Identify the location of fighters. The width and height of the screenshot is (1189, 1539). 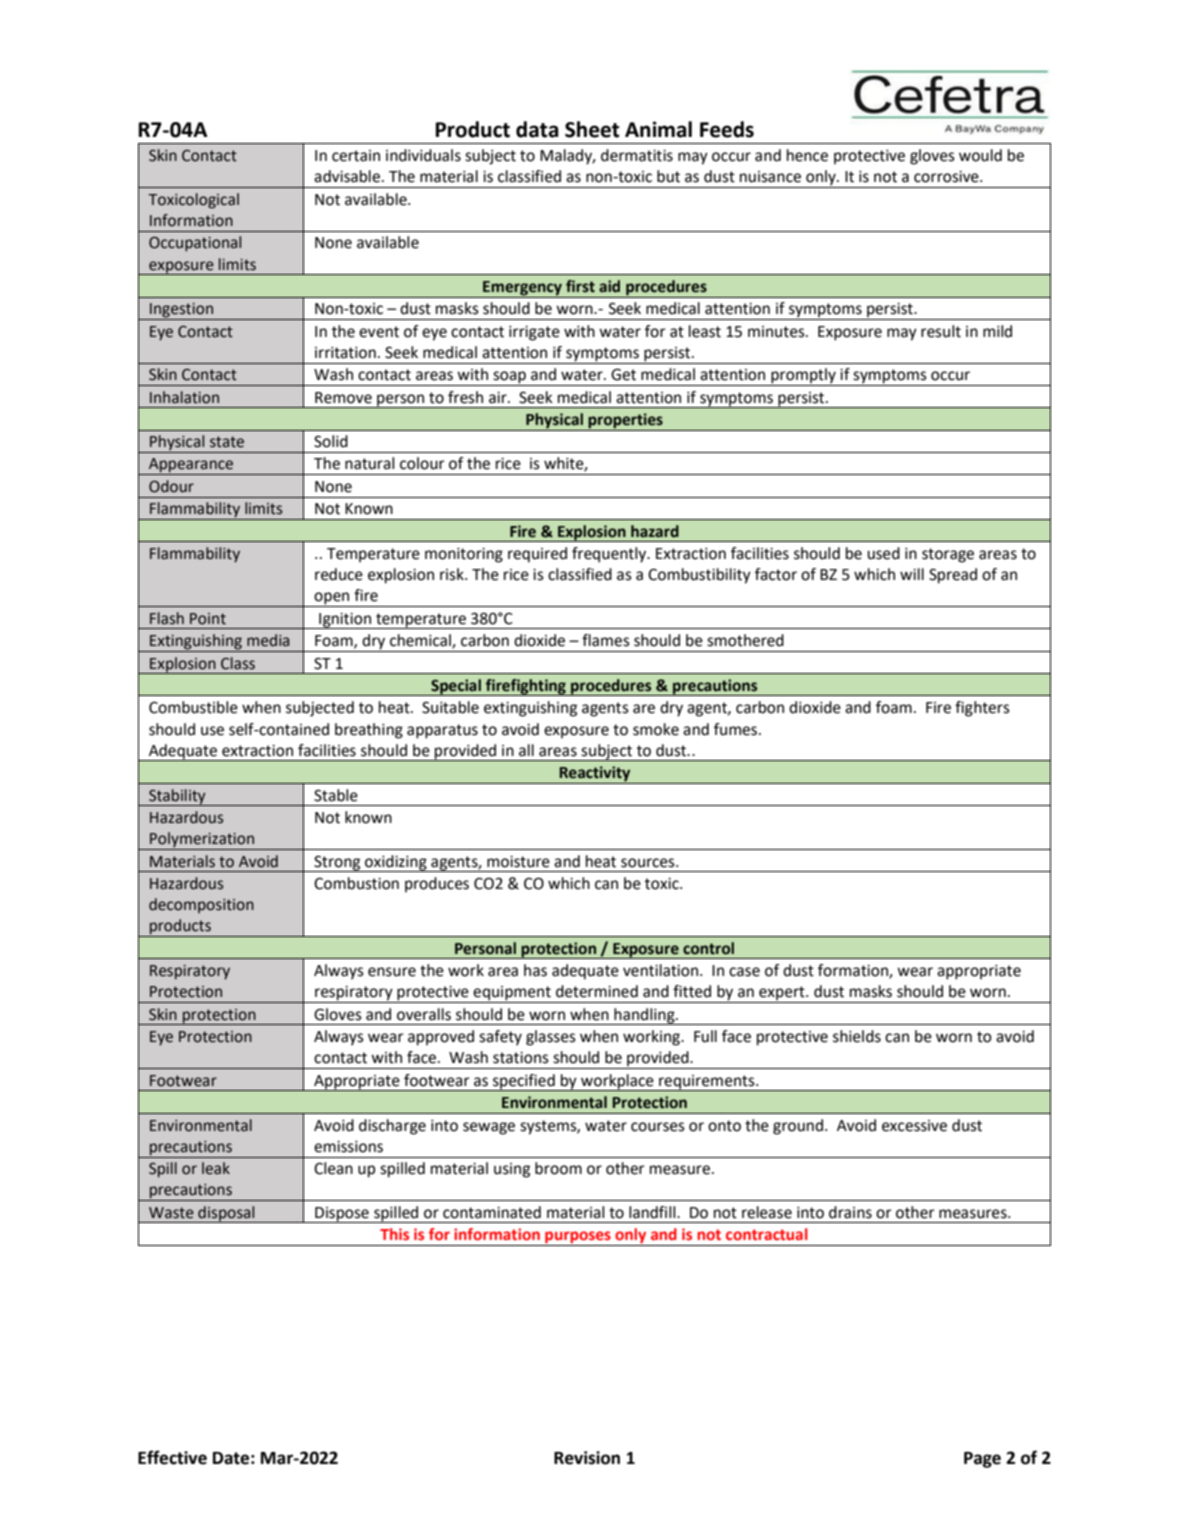
(982, 709).
